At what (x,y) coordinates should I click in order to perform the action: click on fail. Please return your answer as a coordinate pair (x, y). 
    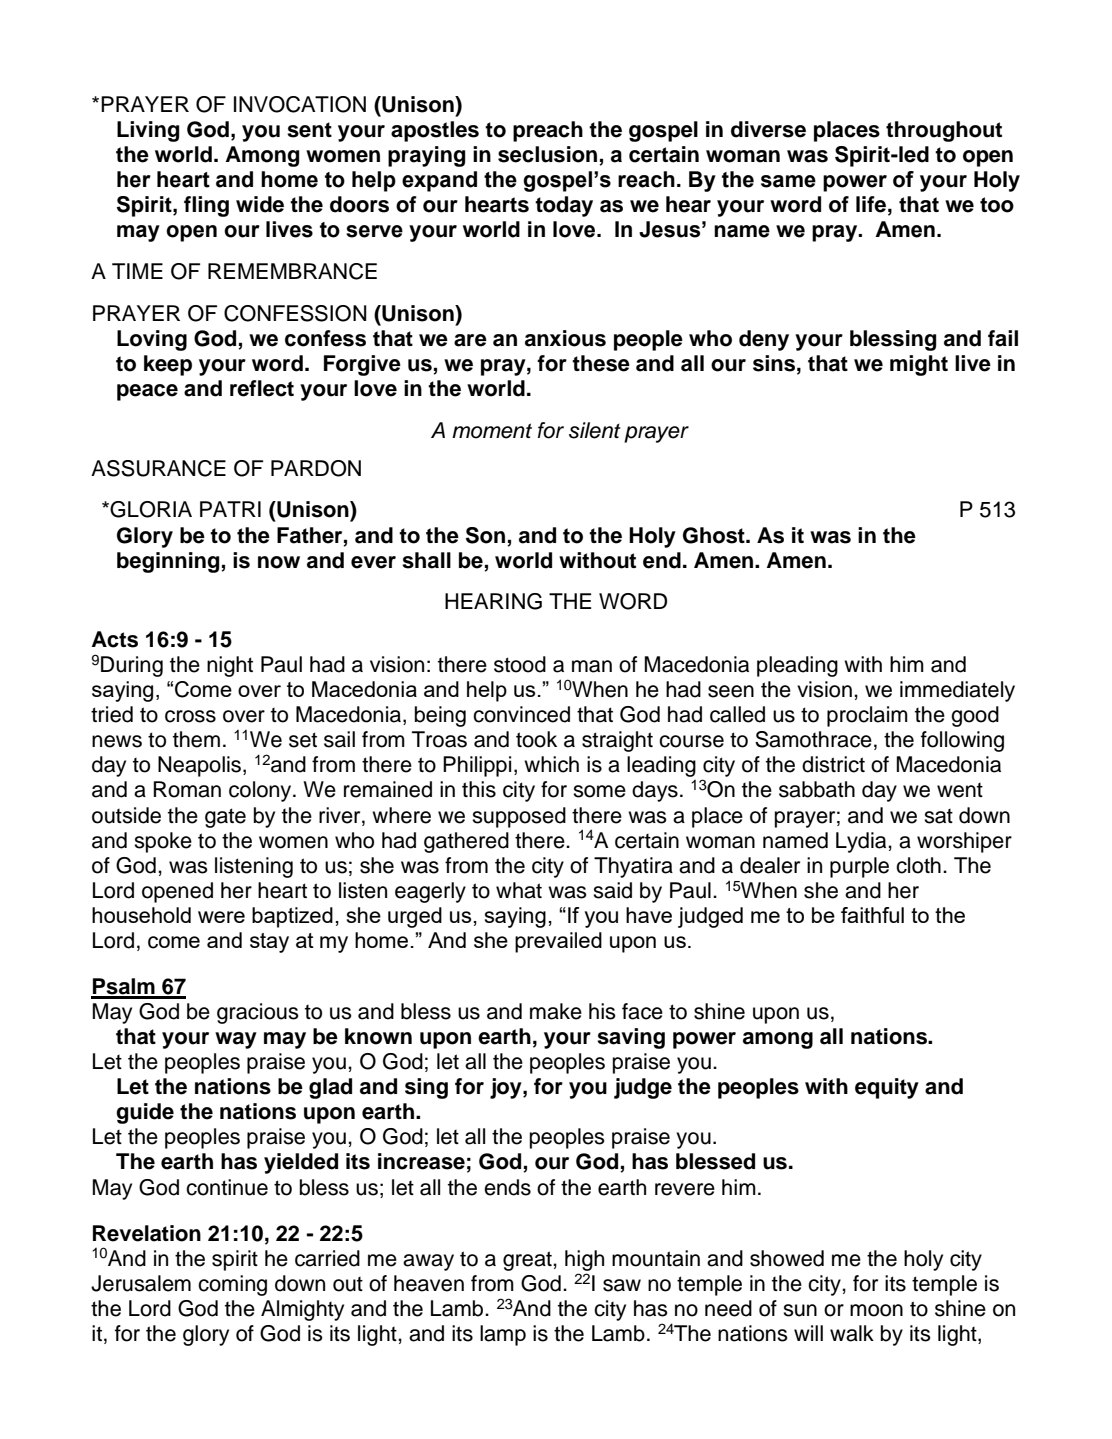
    Looking at the image, I should click on (1003, 338).
